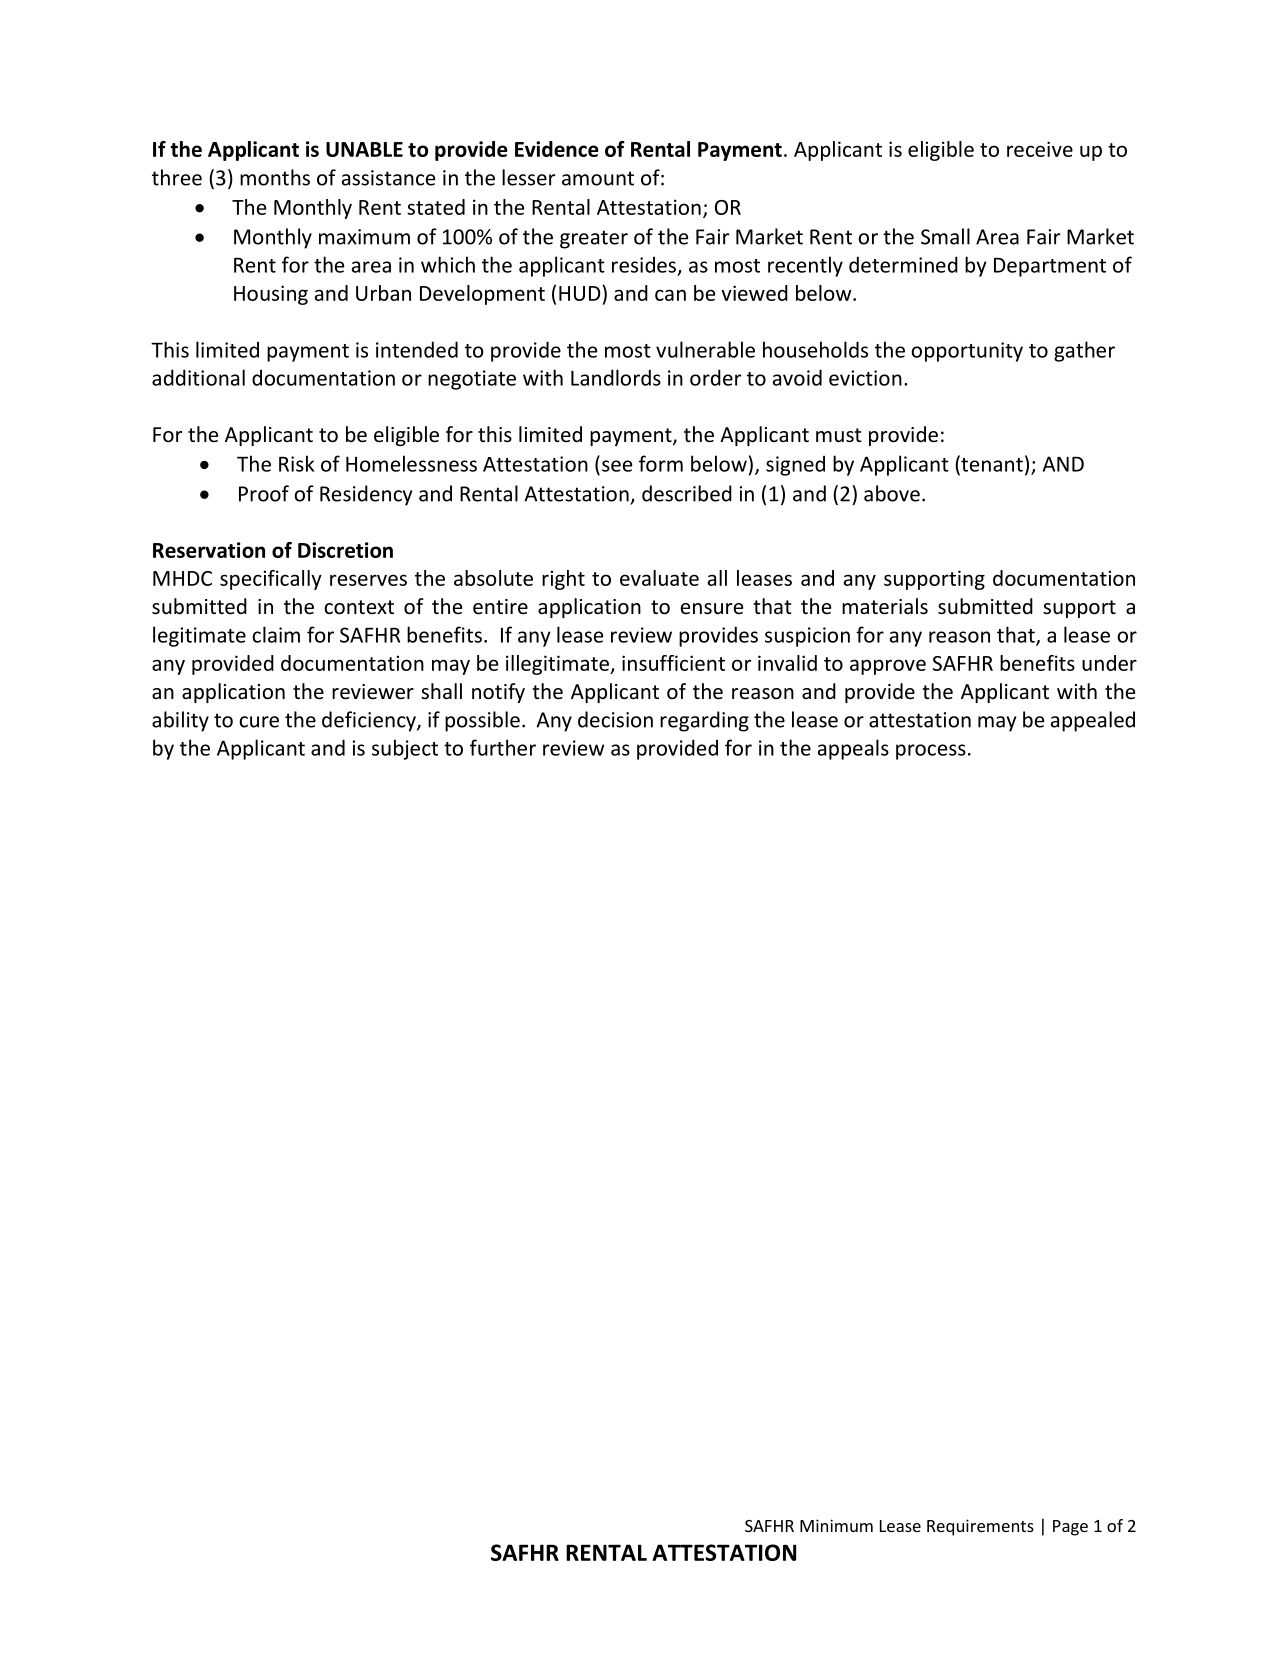  I want to click on evaluate, so click(659, 578).
